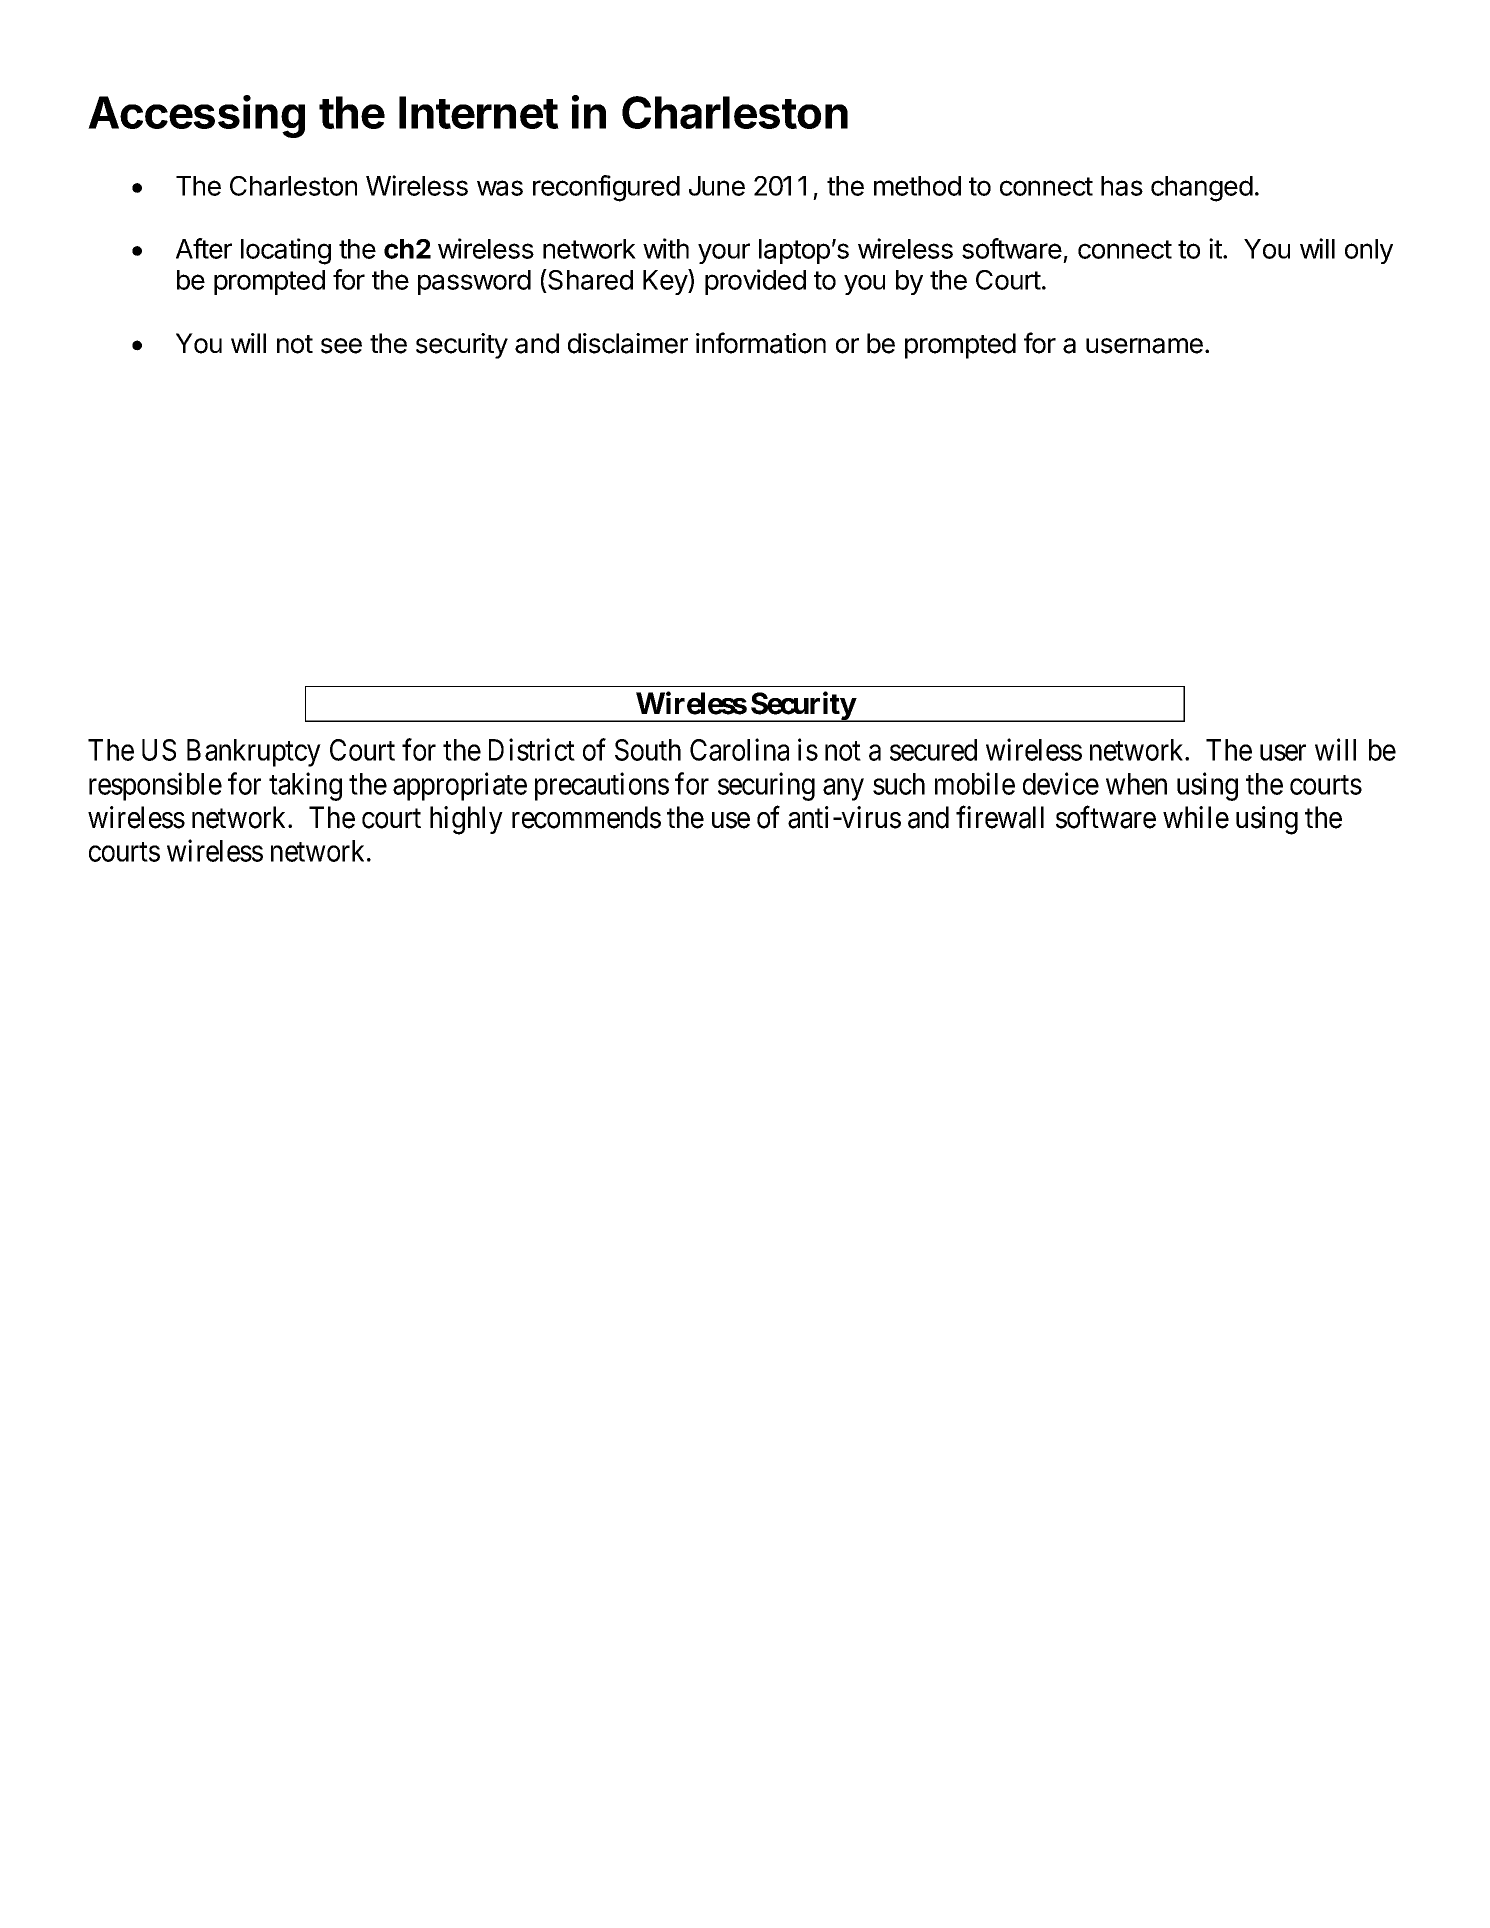 Image resolution: width=1490 pixels, height=1928 pixels. What do you see at coordinates (341, 346) in the document?
I see `see` at bounding box center [341, 346].
